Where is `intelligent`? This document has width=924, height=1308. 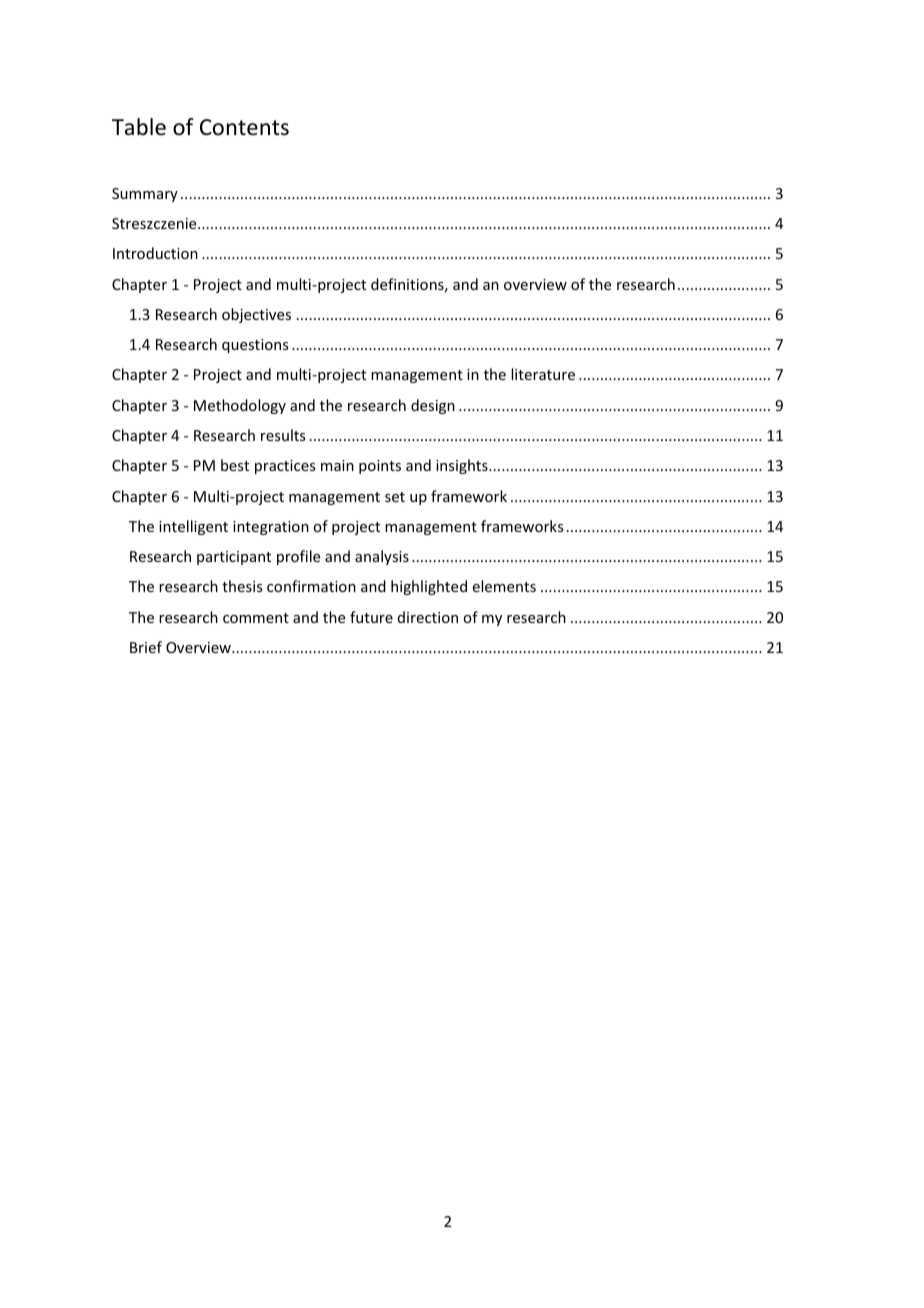
intelligent is located at coordinates (193, 527).
